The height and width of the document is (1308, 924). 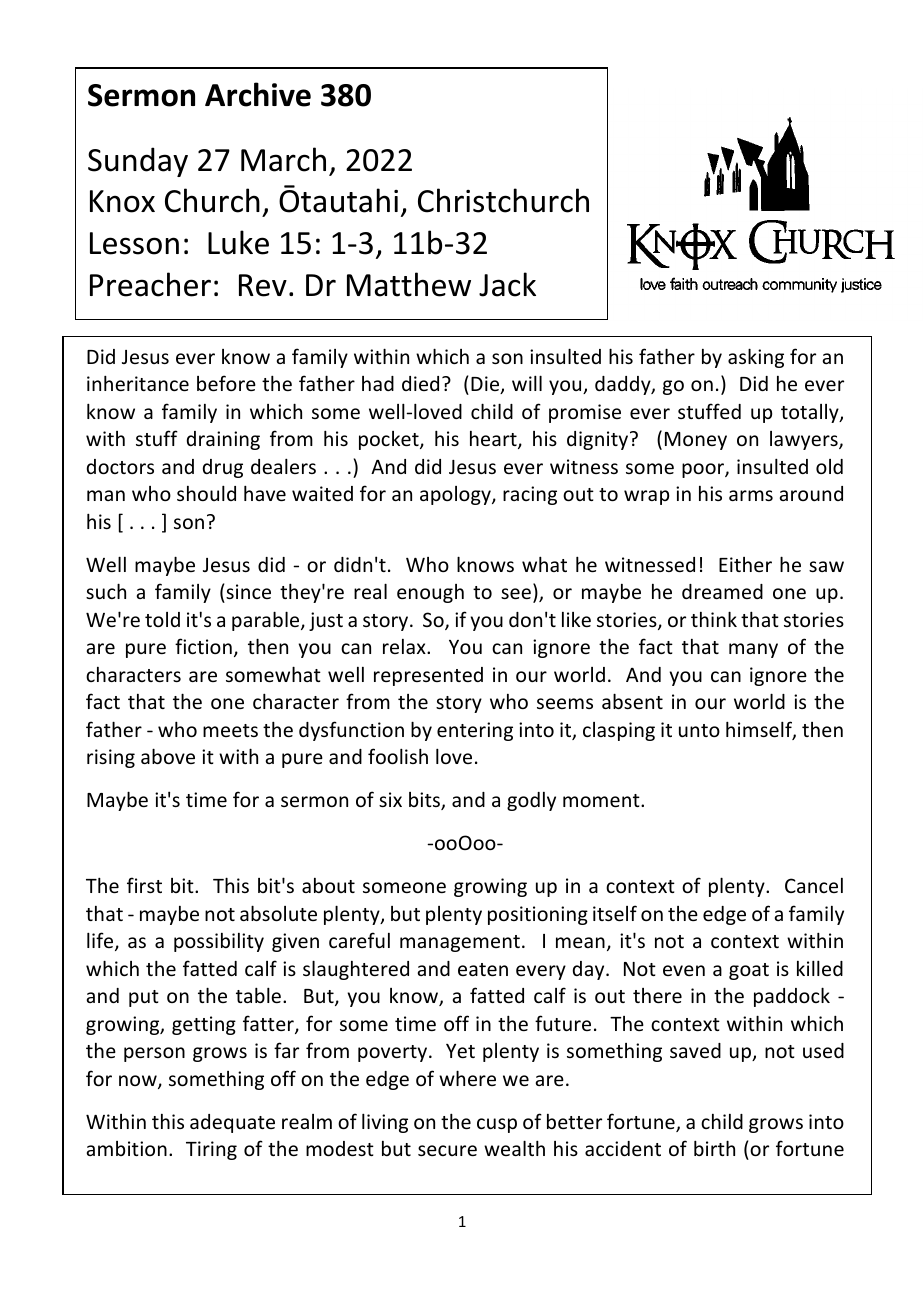 What do you see at coordinates (538, 915) in the document?
I see `positioning` at bounding box center [538, 915].
